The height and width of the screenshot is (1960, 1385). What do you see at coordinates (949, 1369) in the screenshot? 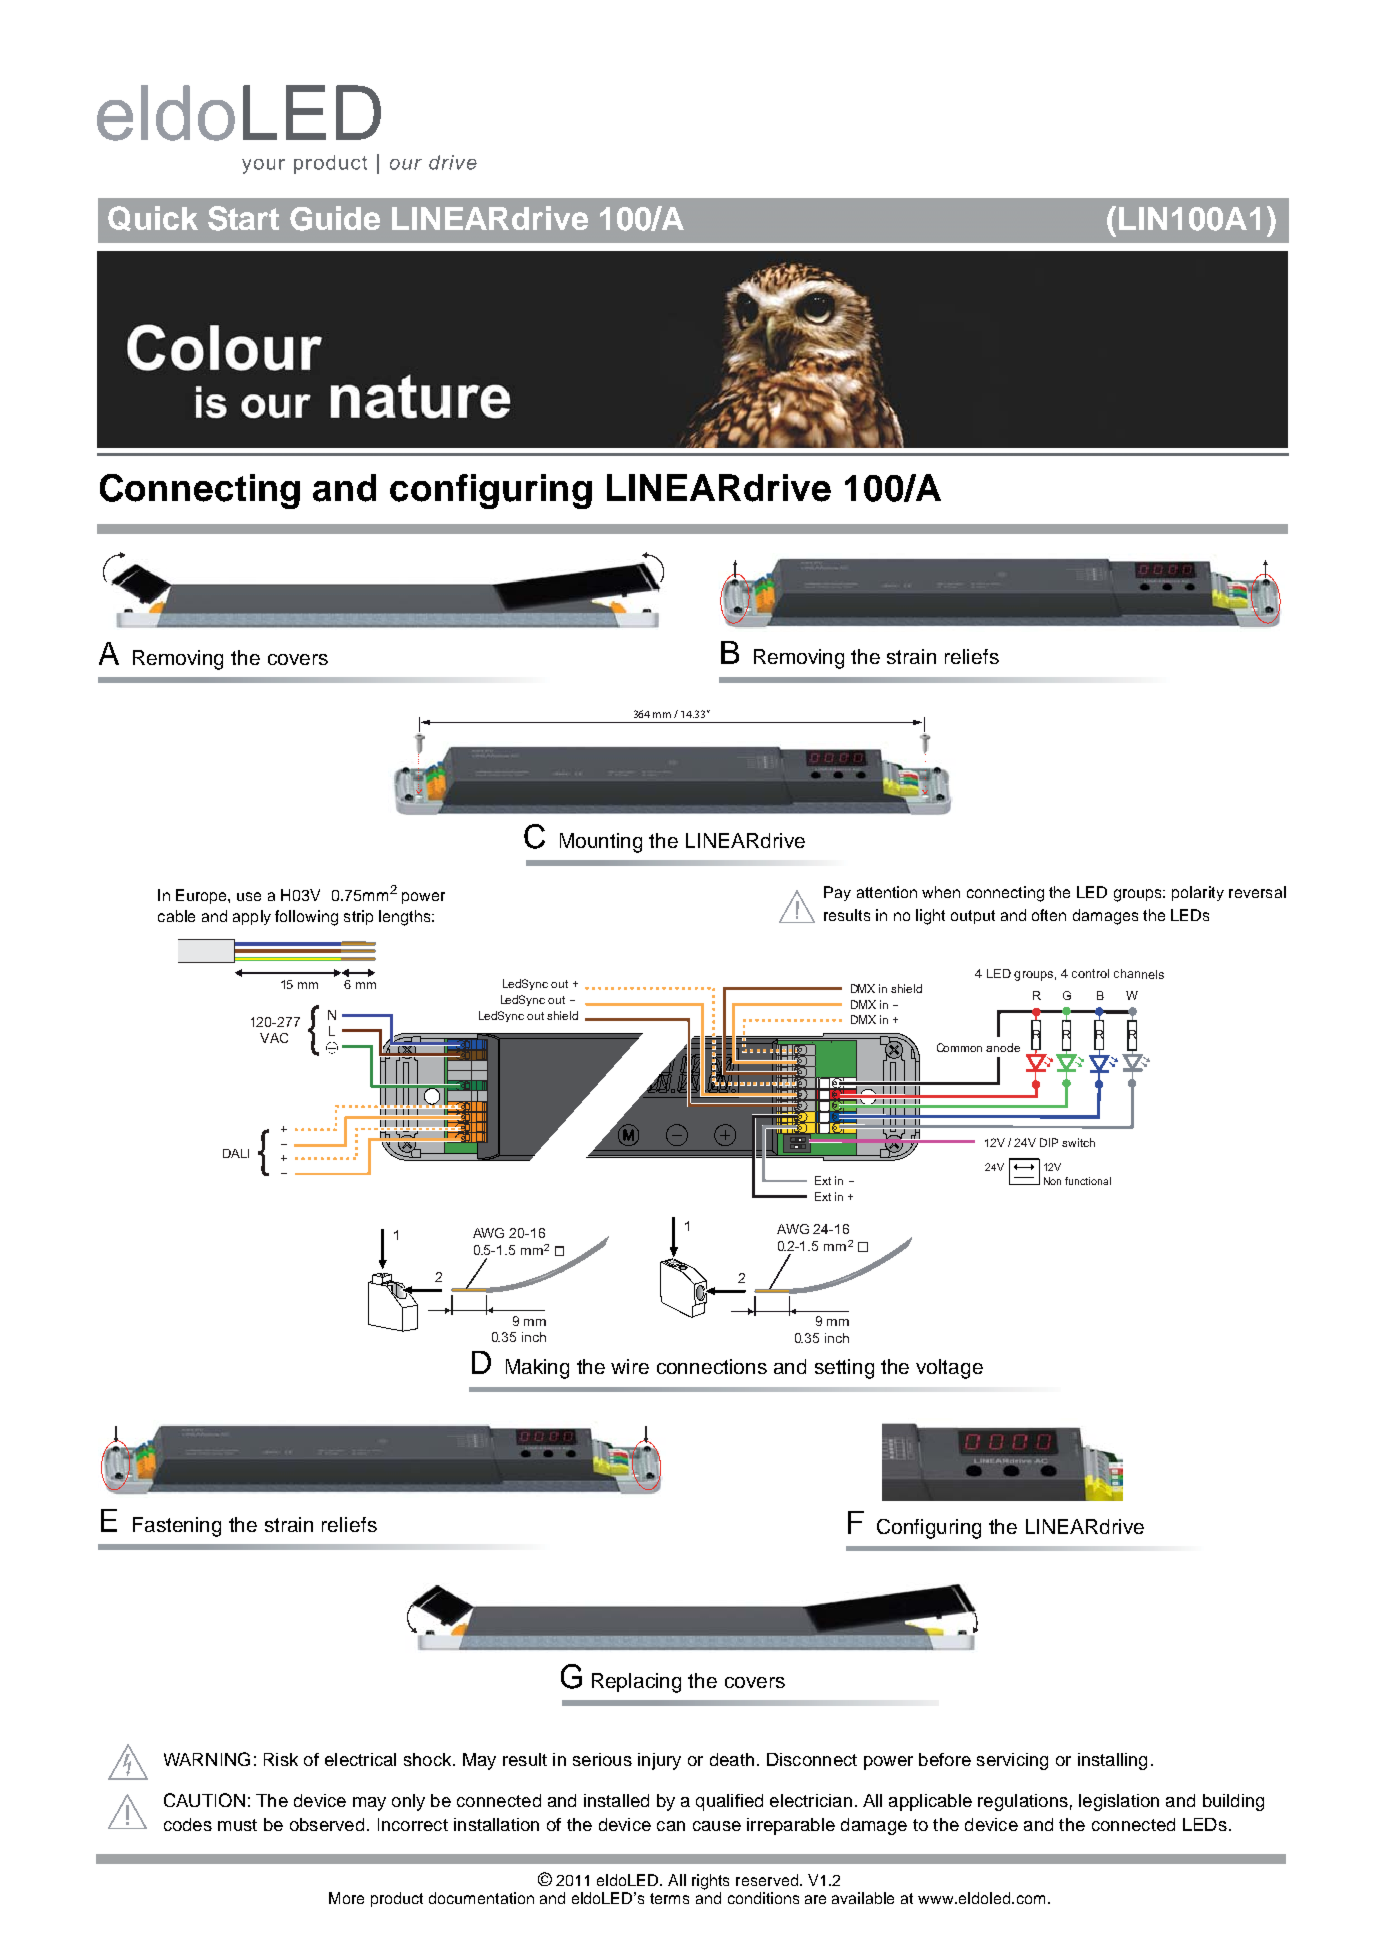
I see `voltage` at bounding box center [949, 1369].
